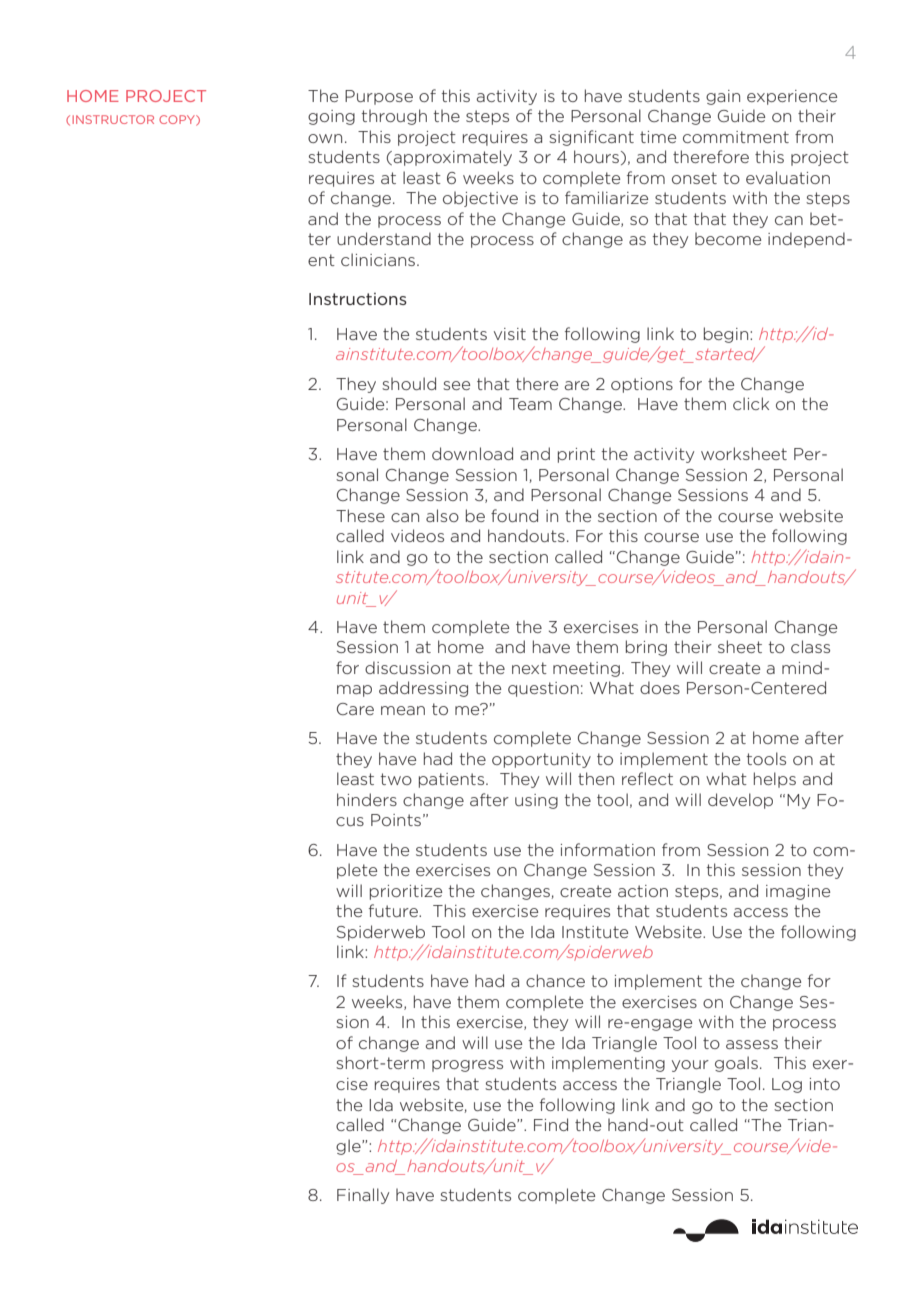  I want to click on Finally, so click(363, 1196).
